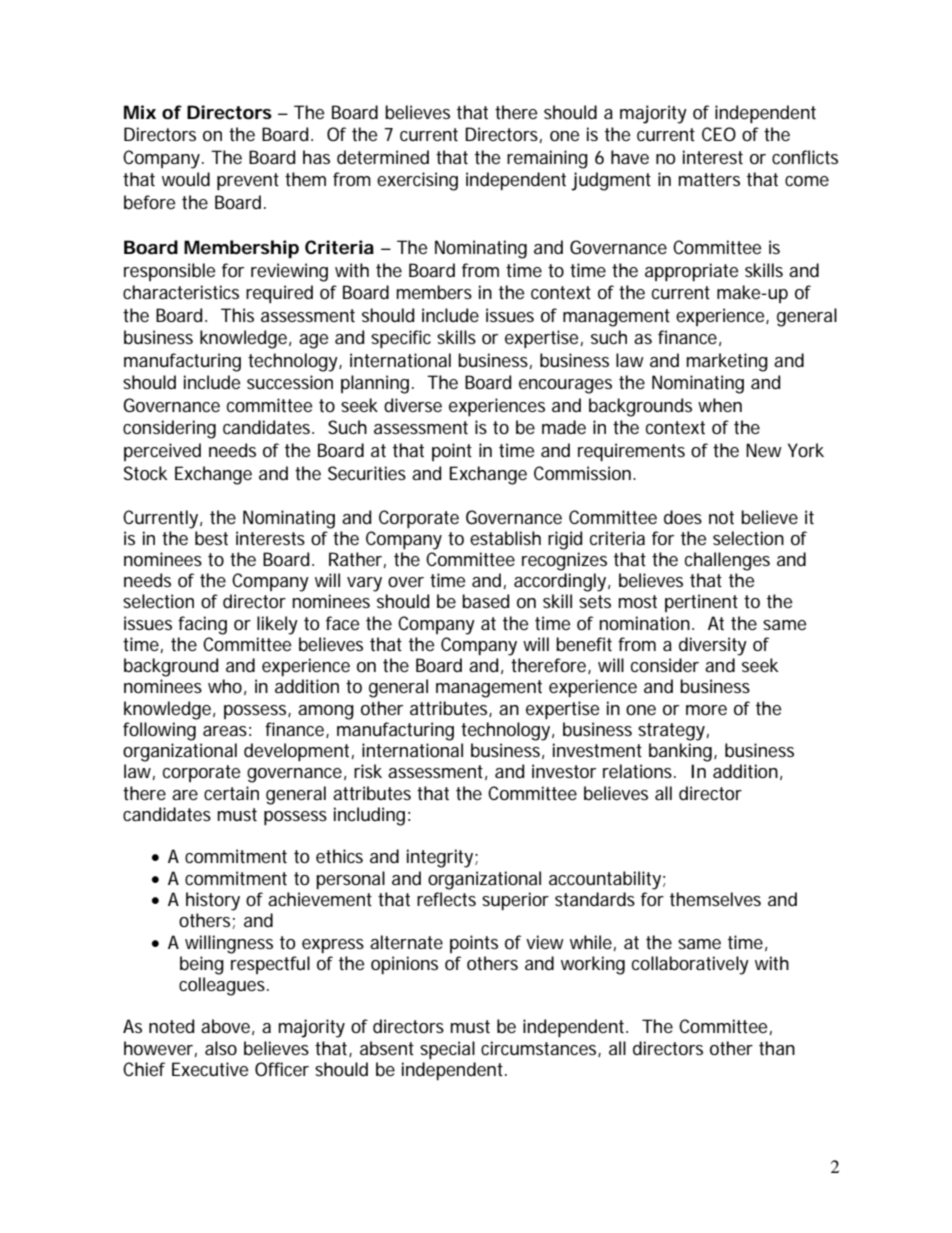 The height and width of the screenshot is (1233, 952). I want to click on establish, so click(505, 538).
